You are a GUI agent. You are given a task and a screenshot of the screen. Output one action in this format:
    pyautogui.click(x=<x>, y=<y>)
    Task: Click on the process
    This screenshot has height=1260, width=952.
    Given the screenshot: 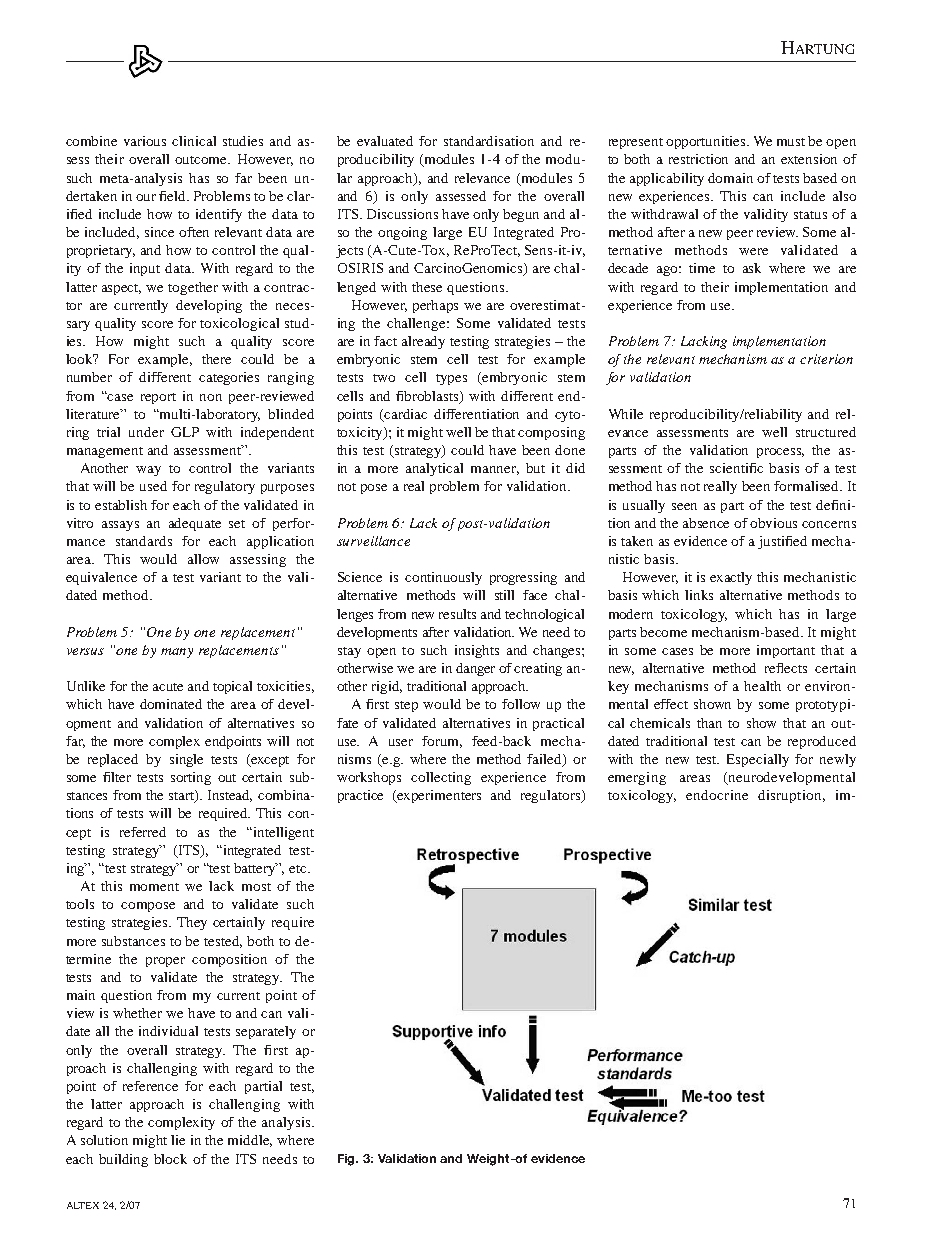 What is the action you would take?
    pyautogui.click(x=780, y=453)
